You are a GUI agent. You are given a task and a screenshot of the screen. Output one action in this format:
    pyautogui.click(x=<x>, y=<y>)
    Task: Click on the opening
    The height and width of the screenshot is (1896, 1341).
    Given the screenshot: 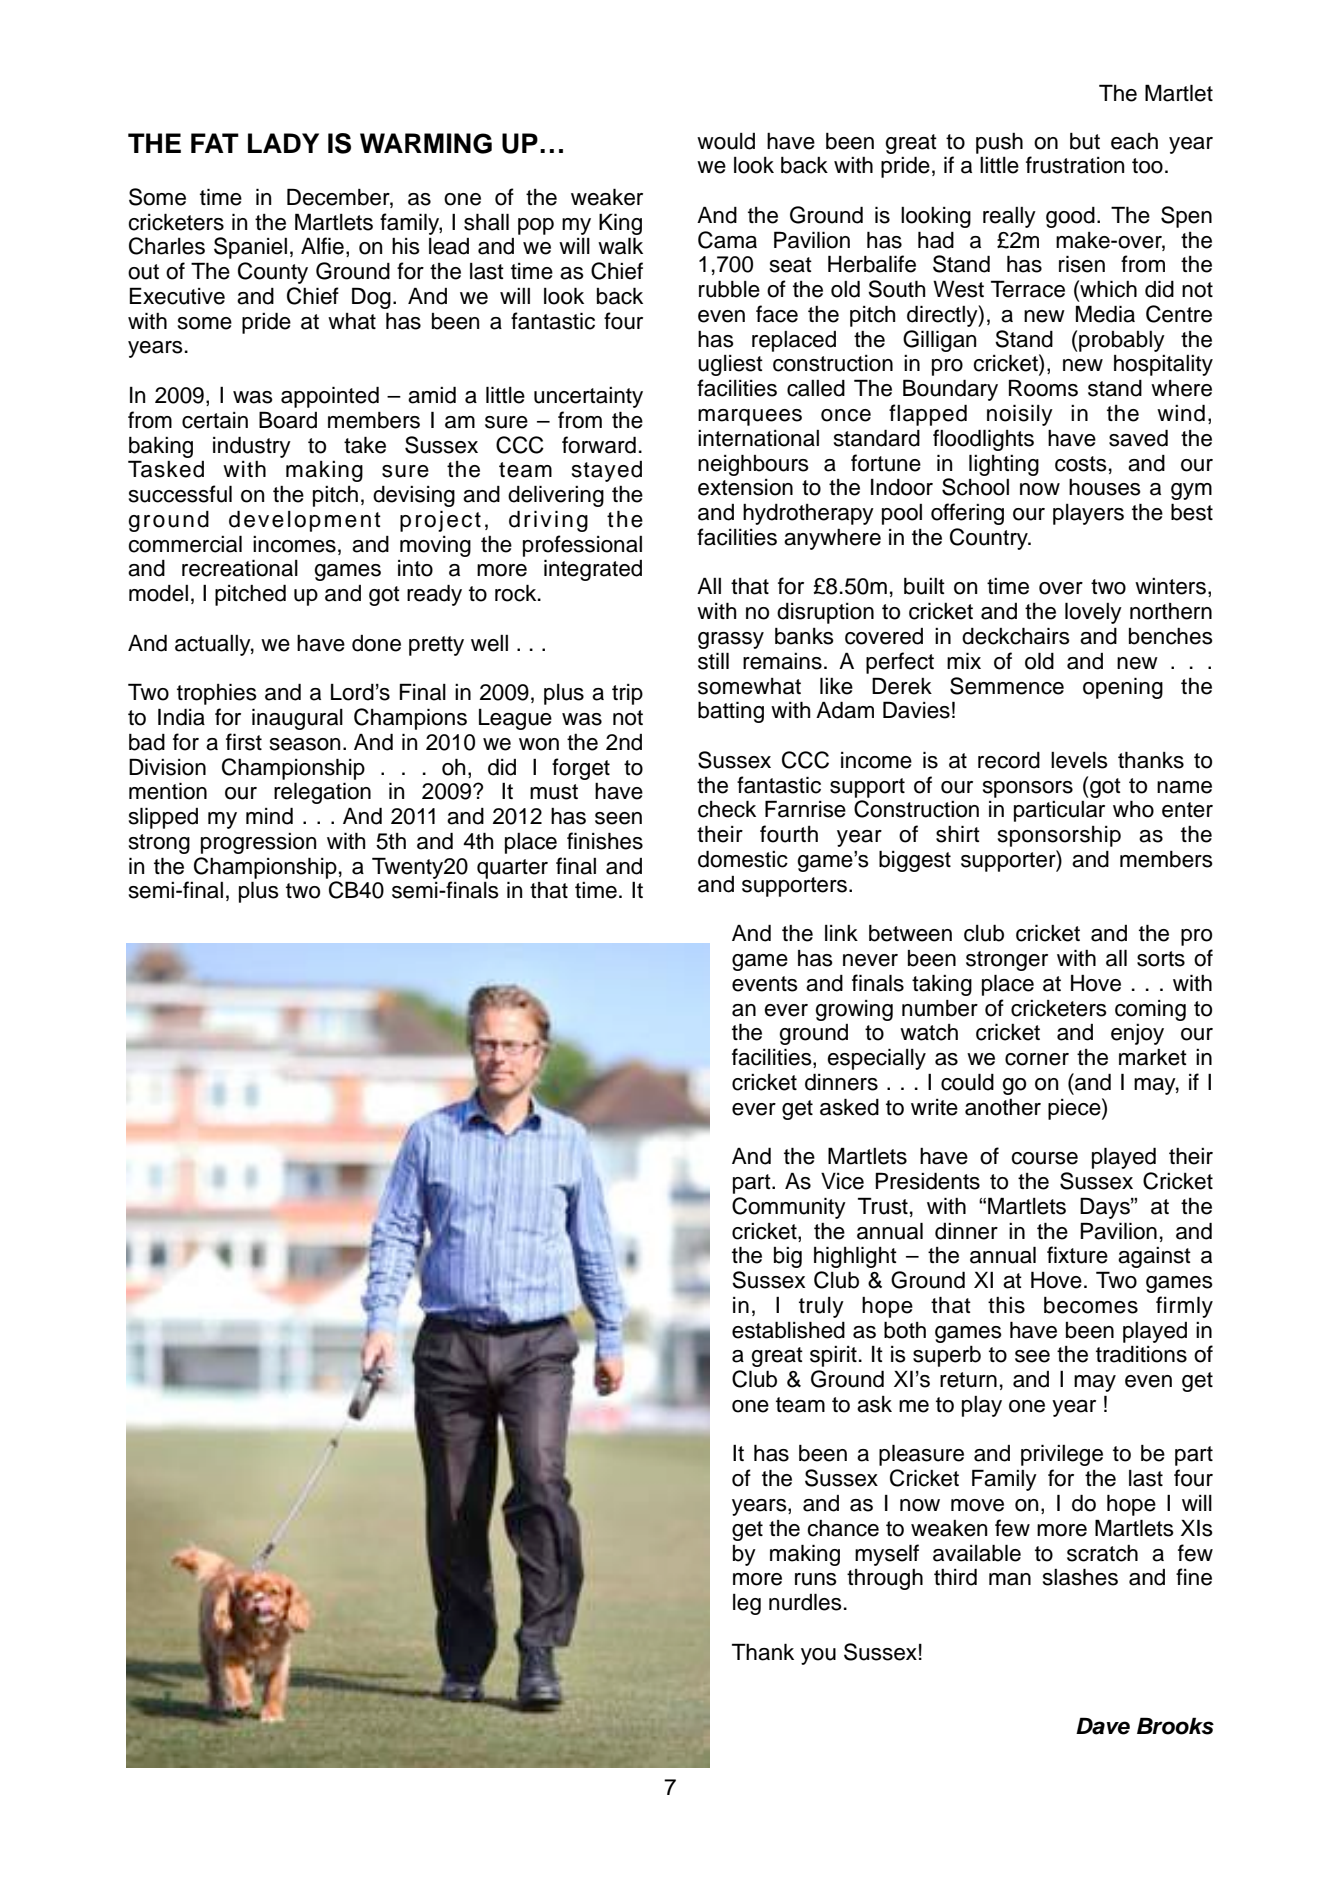 What is the action you would take?
    pyautogui.click(x=1123, y=688)
